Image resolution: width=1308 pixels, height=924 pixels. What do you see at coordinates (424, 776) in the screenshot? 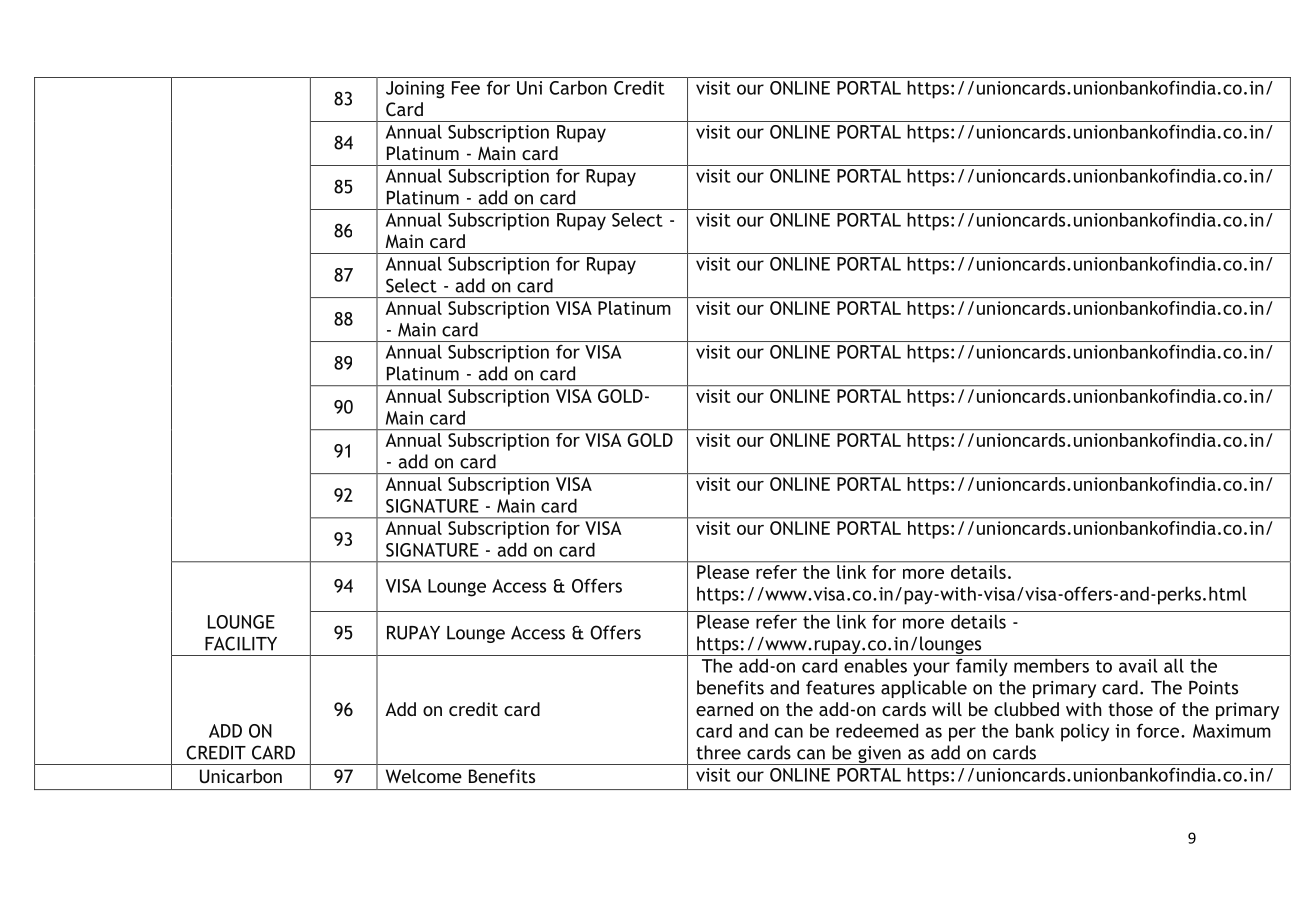
I see `Welcome` at bounding box center [424, 776].
